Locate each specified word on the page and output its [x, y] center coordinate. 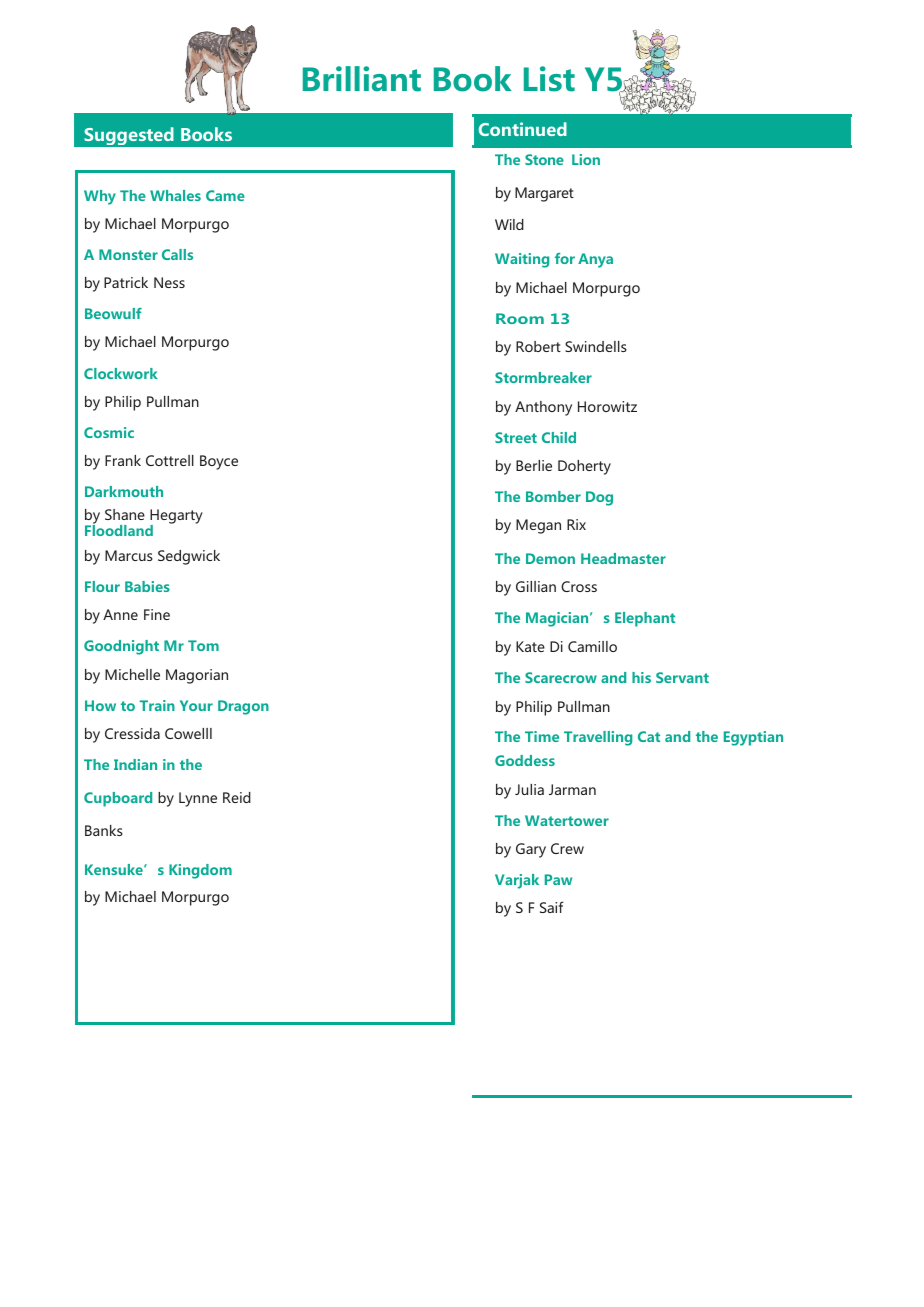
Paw [558, 879]
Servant [682, 677]
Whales [175, 195]
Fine [157, 614]
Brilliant [362, 79]
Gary [531, 850]
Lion [586, 159]
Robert [538, 346]
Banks [104, 830]
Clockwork [120, 373]
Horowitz [607, 406]
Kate [530, 646]
